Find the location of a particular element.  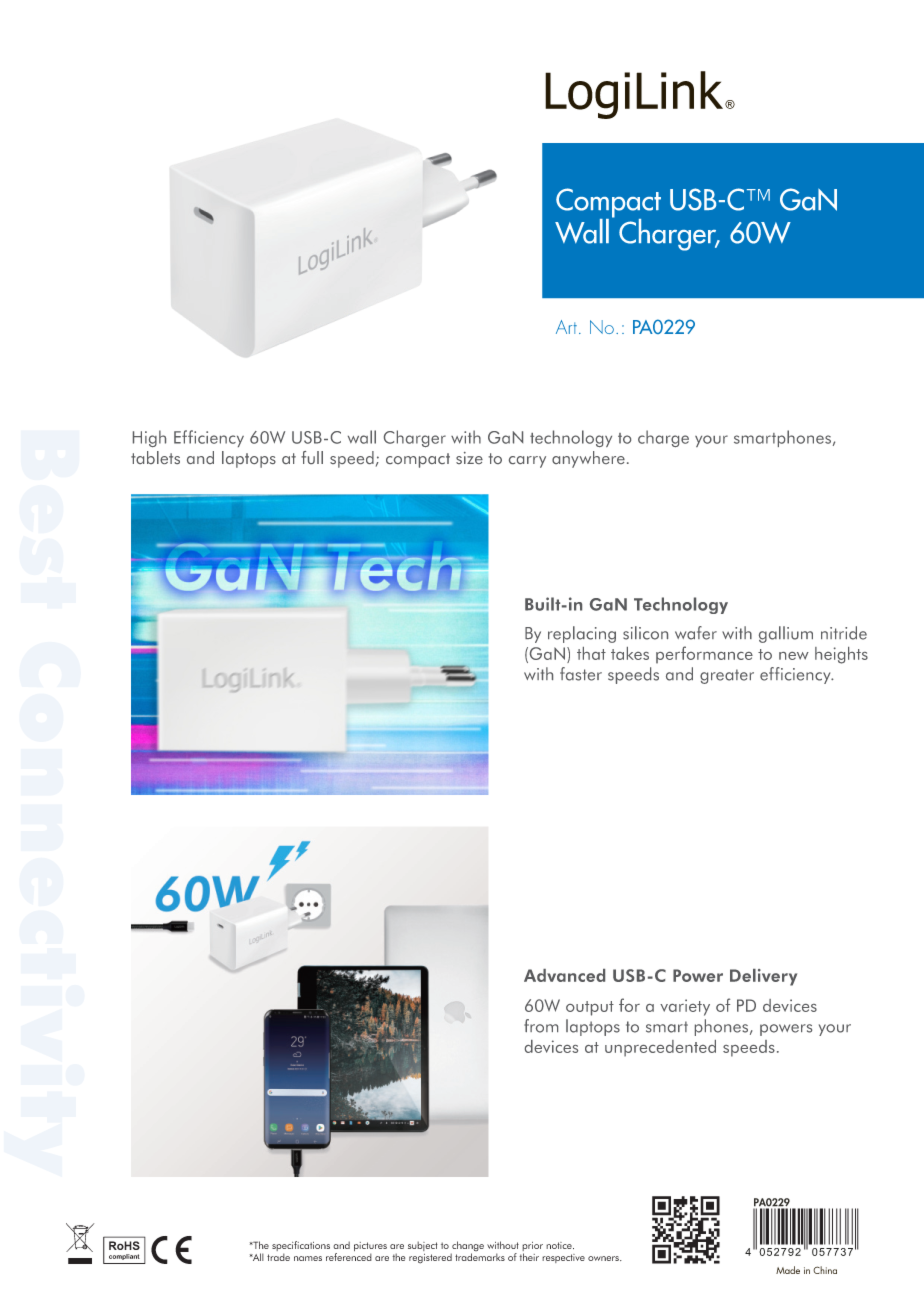

Advanced is located at coordinates (564, 975).
